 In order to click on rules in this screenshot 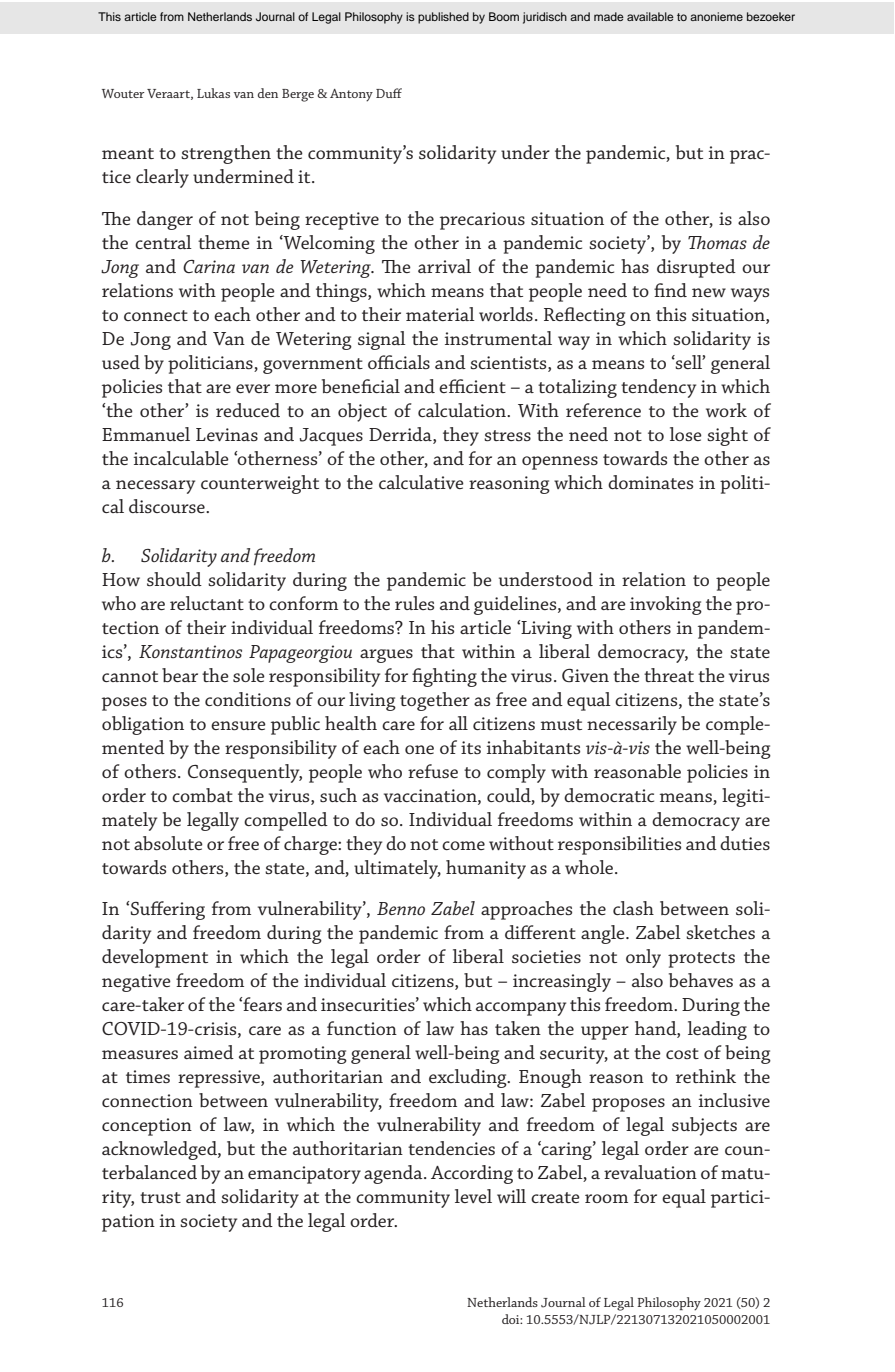, I will do `click(414, 603)`.
